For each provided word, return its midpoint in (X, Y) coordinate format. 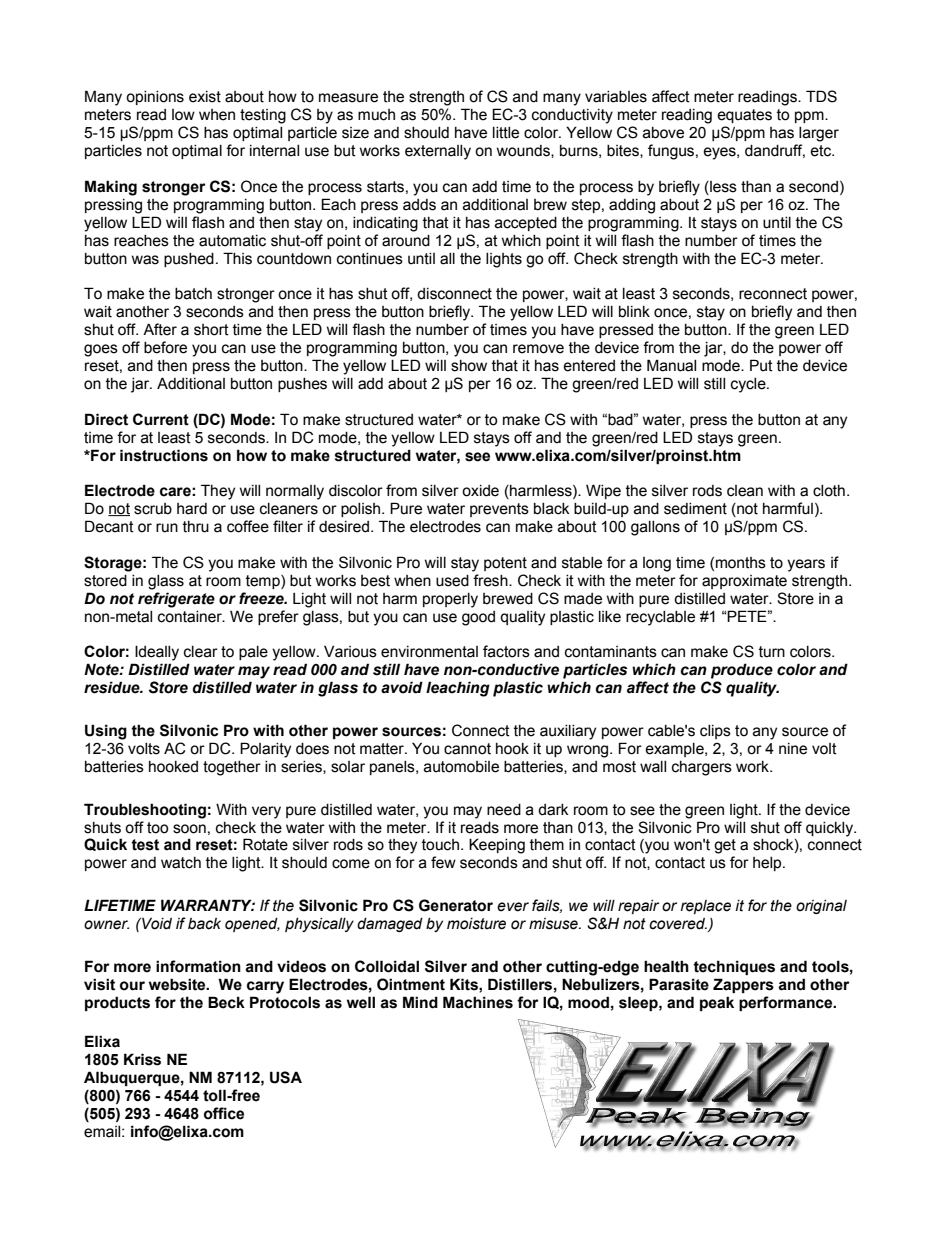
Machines (478, 1002)
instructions (164, 455)
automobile (461, 767)
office (224, 1113)
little (506, 133)
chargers (702, 768)
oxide (480, 491)
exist (205, 97)
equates (744, 116)
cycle (749, 385)
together (232, 768)
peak (717, 1003)
